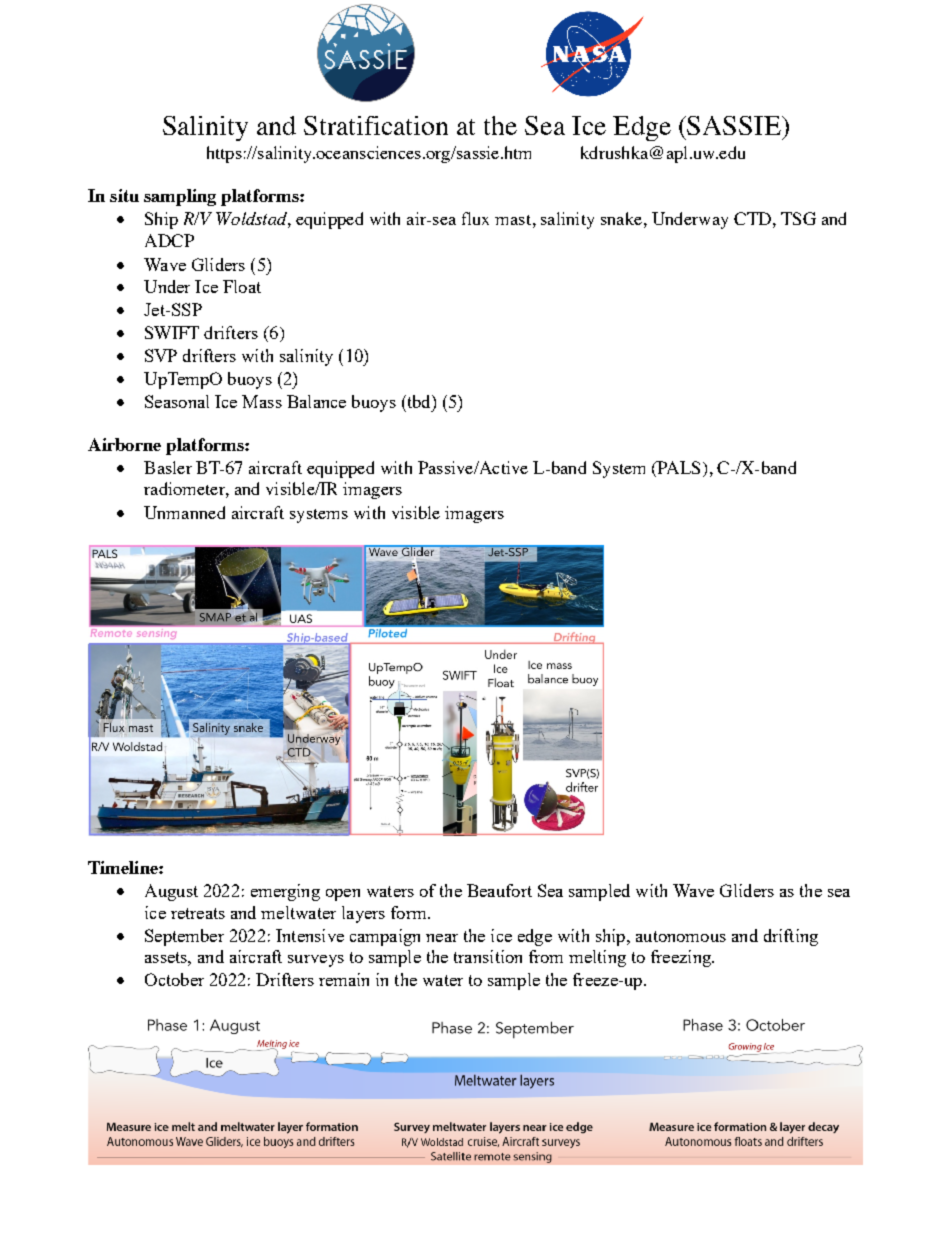 The width and height of the image is (952, 1233). I want to click on Seasonal, so click(177, 401).
